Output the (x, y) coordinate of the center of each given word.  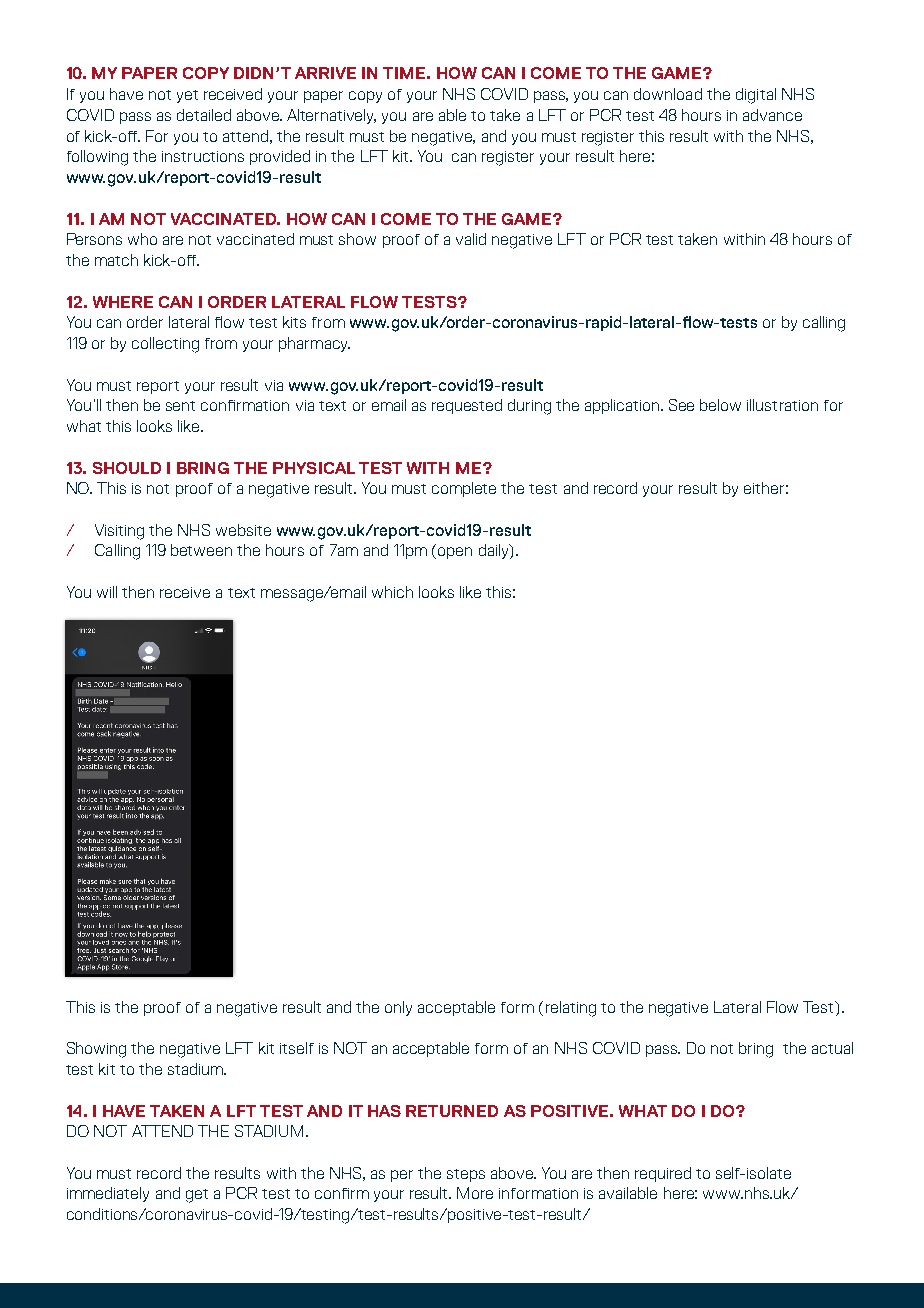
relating (571, 1009)
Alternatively (331, 116)
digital (756, 96)
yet (187, 96)
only (398, 1008)
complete (464, 489)
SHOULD (127, 468)
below (720, 405)
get (197, 1196)
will (107, 592)
